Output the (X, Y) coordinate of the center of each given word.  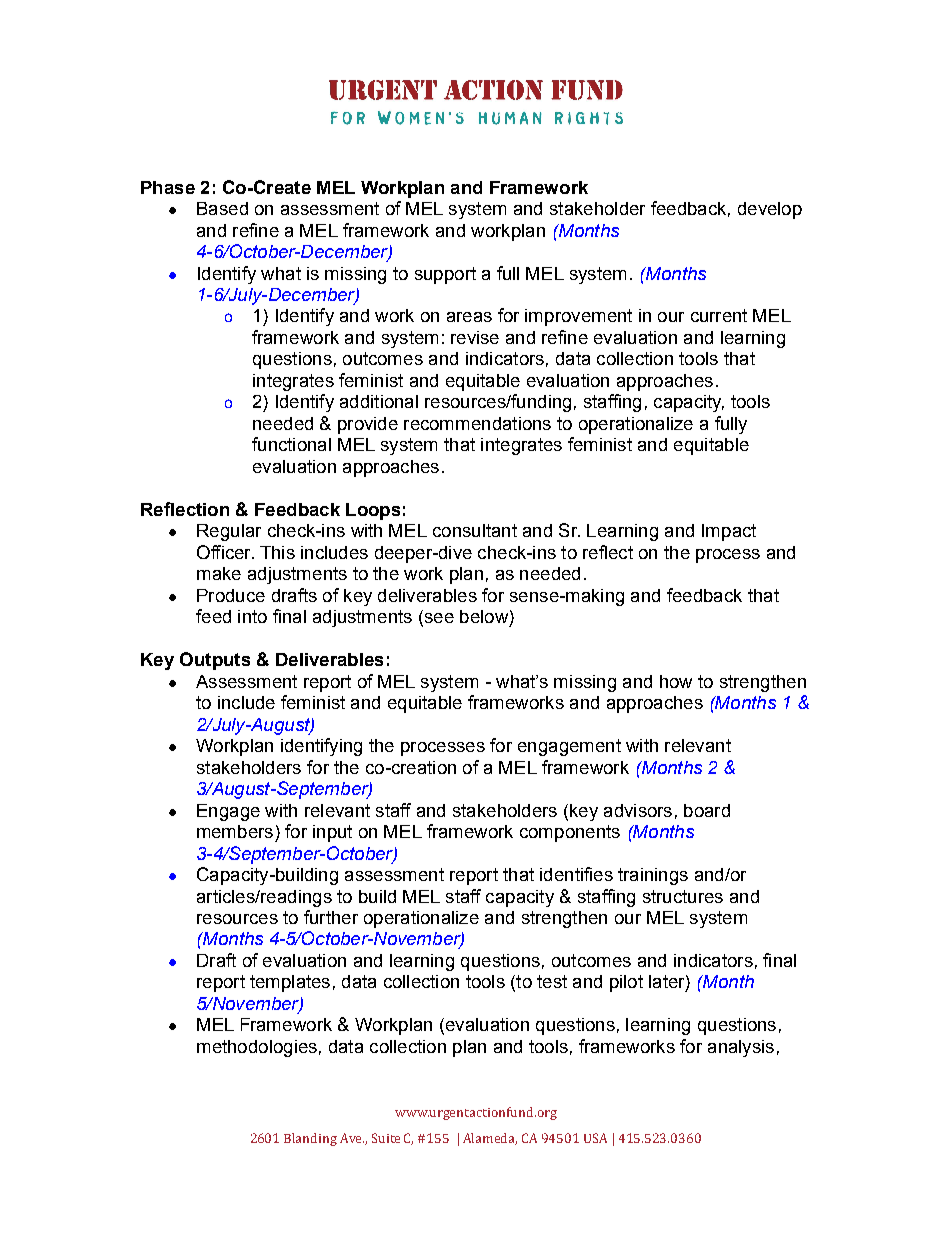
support (445, 275)
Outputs (215, 661)
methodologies (257, 1048)
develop (770, 210)
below (484, 616)
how (676, 681)
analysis (741, 1048)
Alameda (490, 1139)
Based (222, 208)
